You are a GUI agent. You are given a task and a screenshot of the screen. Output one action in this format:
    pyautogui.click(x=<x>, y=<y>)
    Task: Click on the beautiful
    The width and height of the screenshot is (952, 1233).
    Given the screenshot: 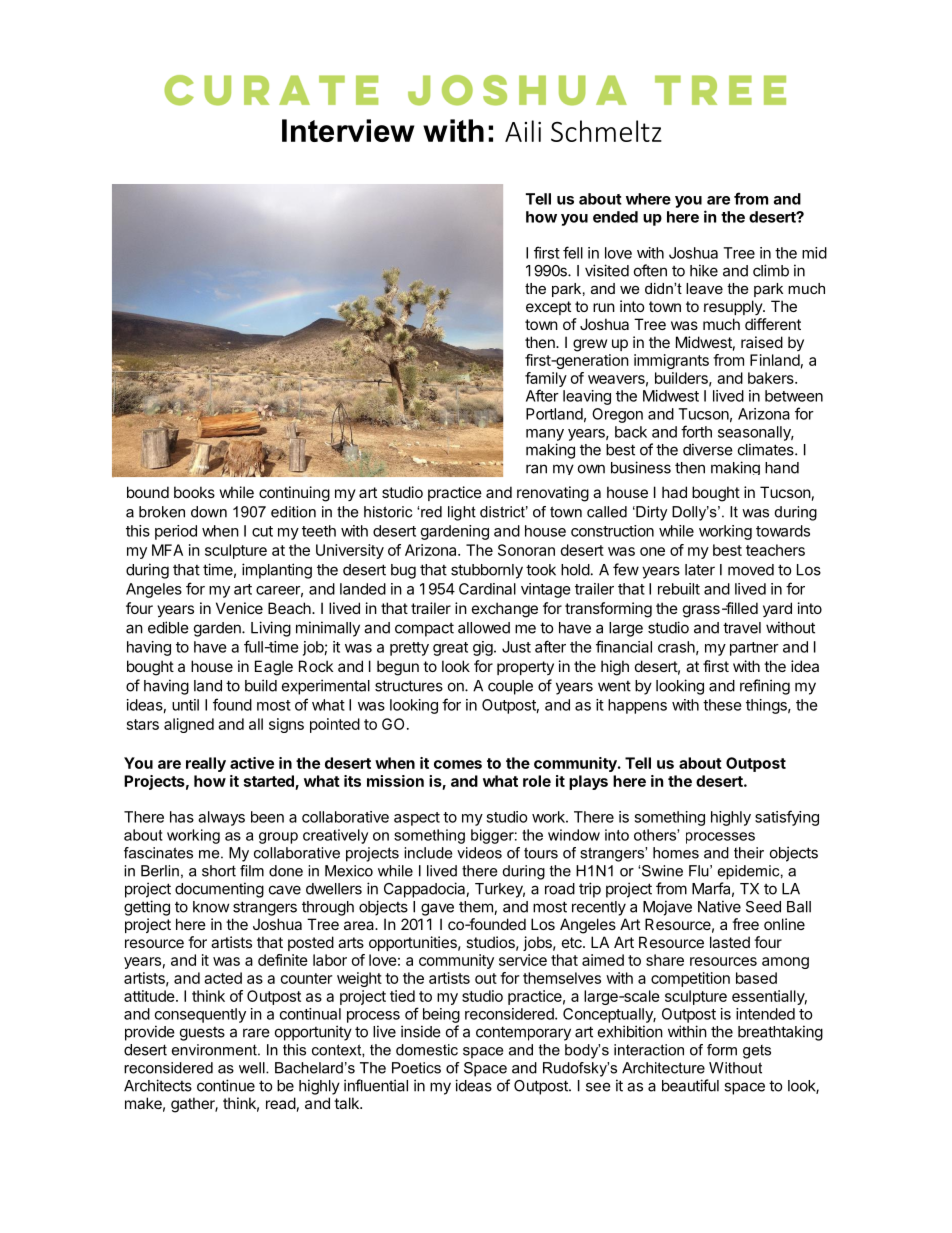 What is the action you would take?
    pyautogui.click(x=690, y=1085)
